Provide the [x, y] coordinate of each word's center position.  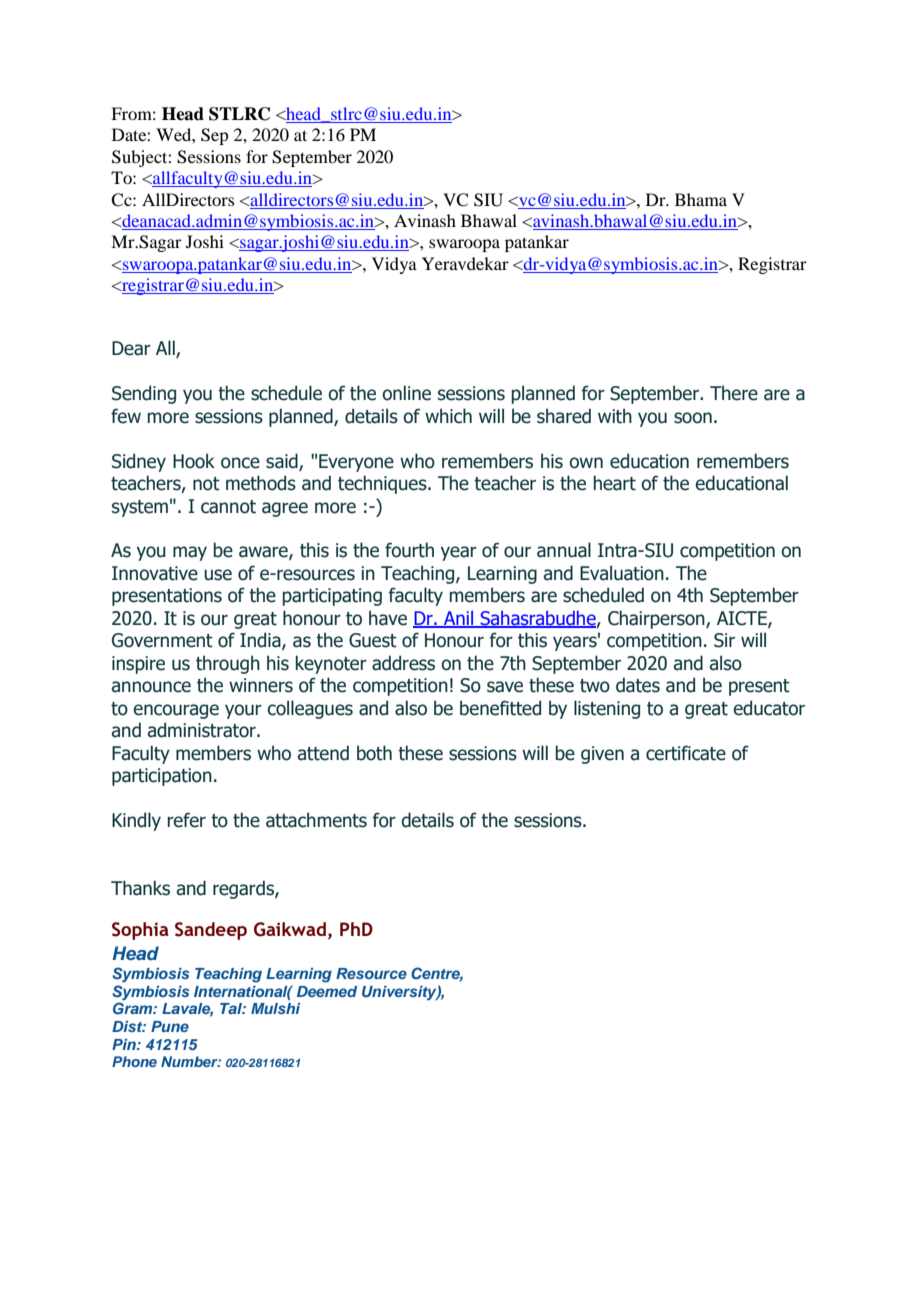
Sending [144, 394]
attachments [316, 820]
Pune [170, 1026]
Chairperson [657, 619]
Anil [459, 619]
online [406, 393]
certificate [686, 753]
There [734, 393]
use [218, 575]
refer [187, 820]
